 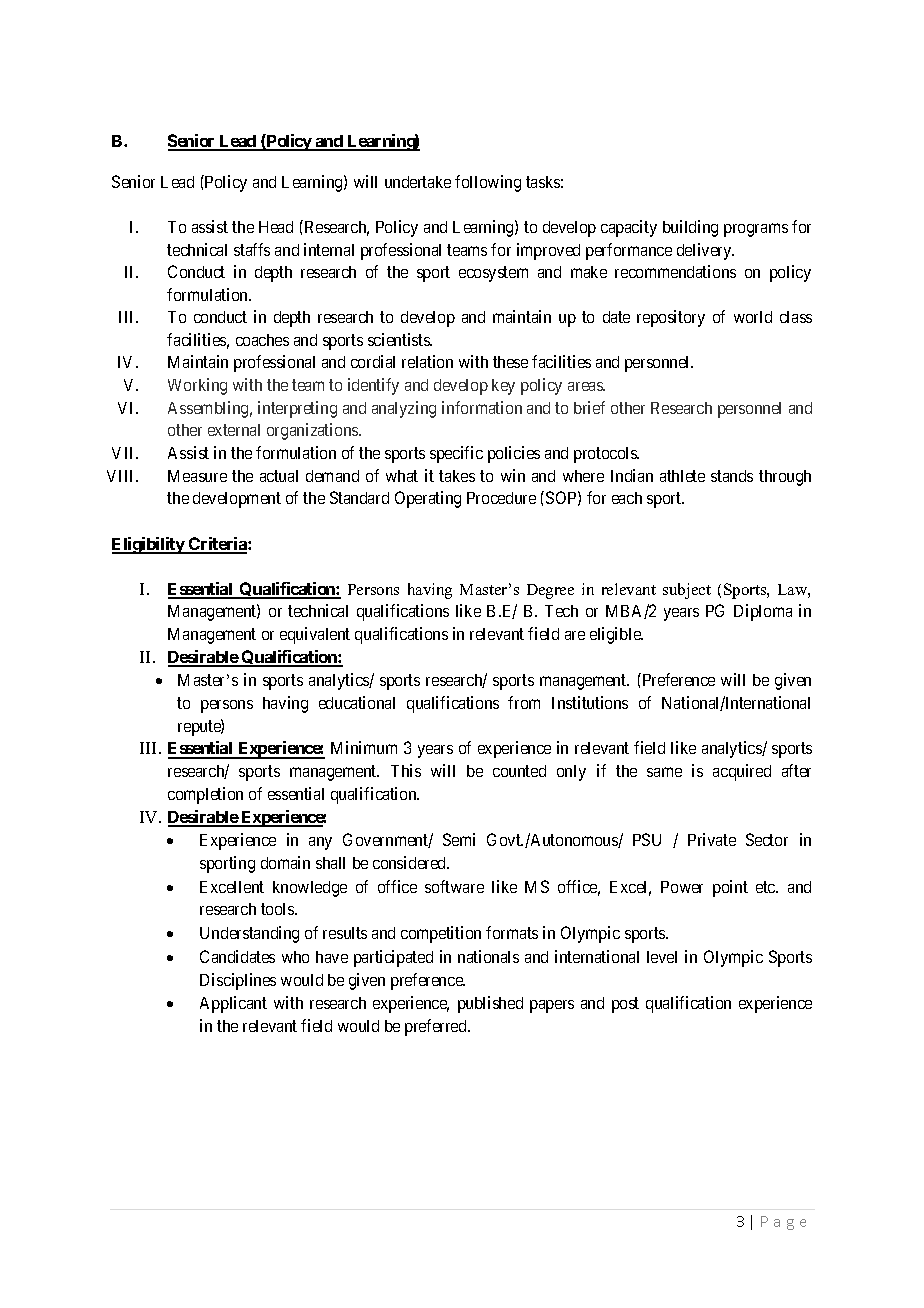 I want to click on This, so click(x=406, y=770).
